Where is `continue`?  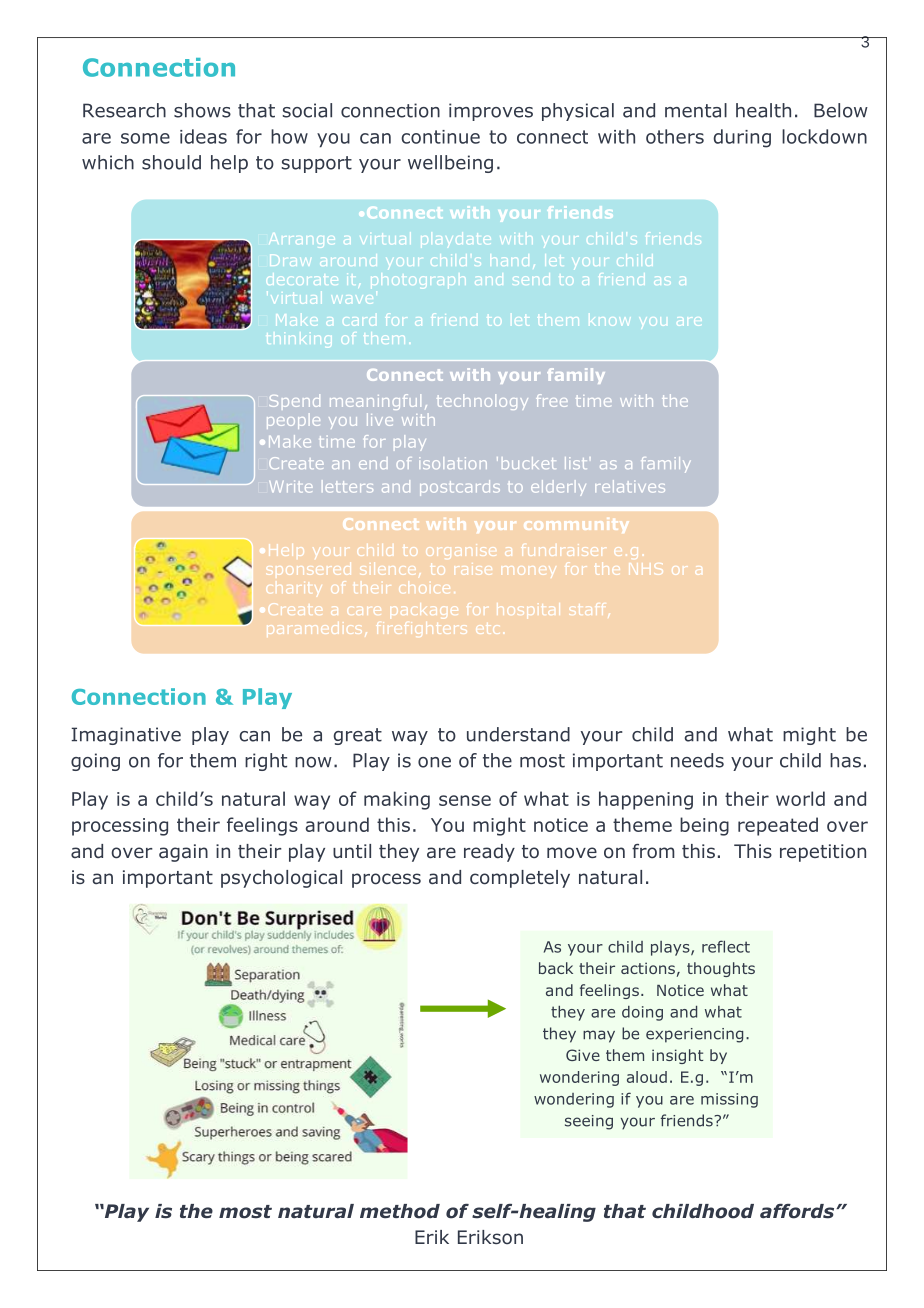
continue is located at coordinates (440, 137).
